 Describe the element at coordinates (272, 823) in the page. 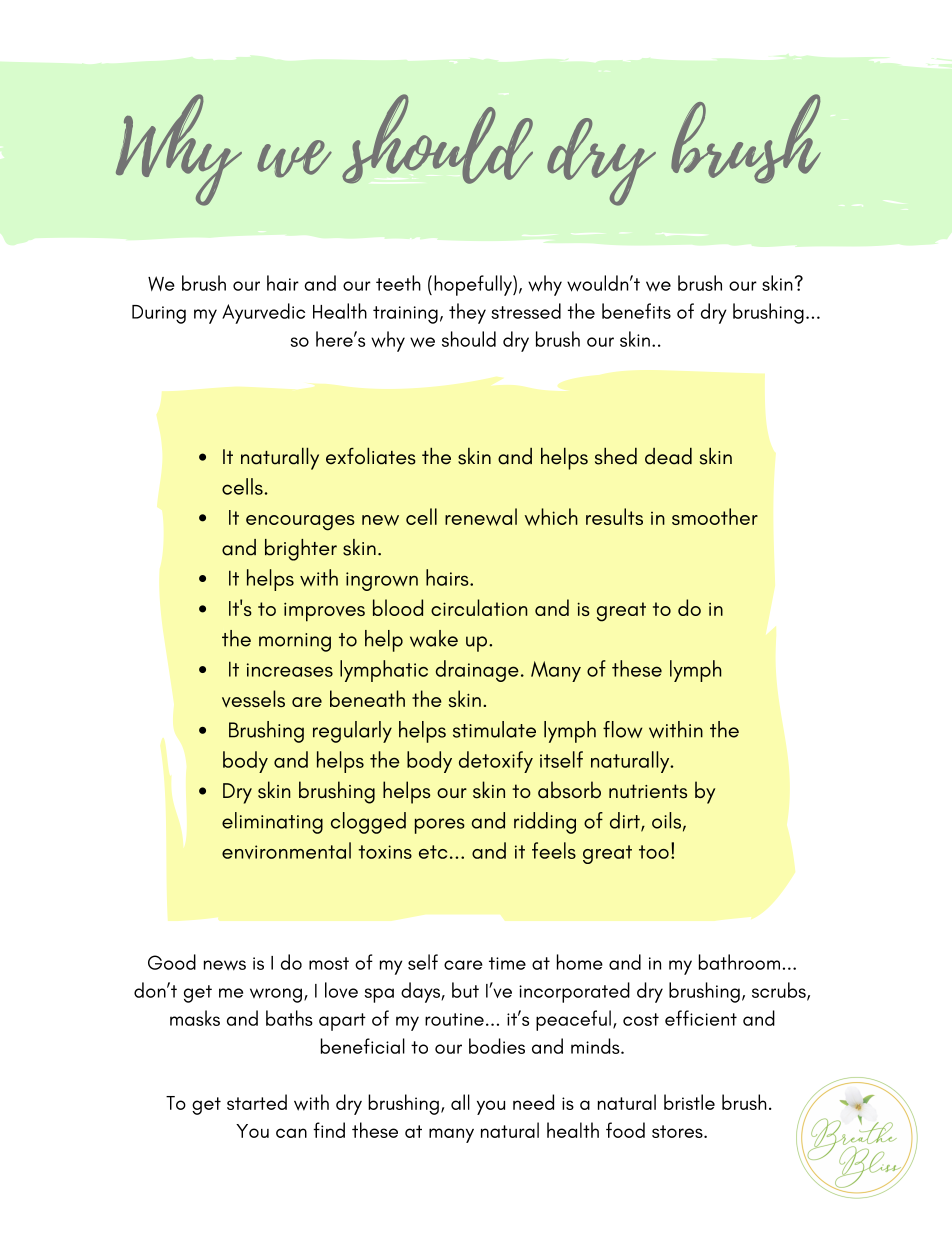

I see `eliminating` at that location.
